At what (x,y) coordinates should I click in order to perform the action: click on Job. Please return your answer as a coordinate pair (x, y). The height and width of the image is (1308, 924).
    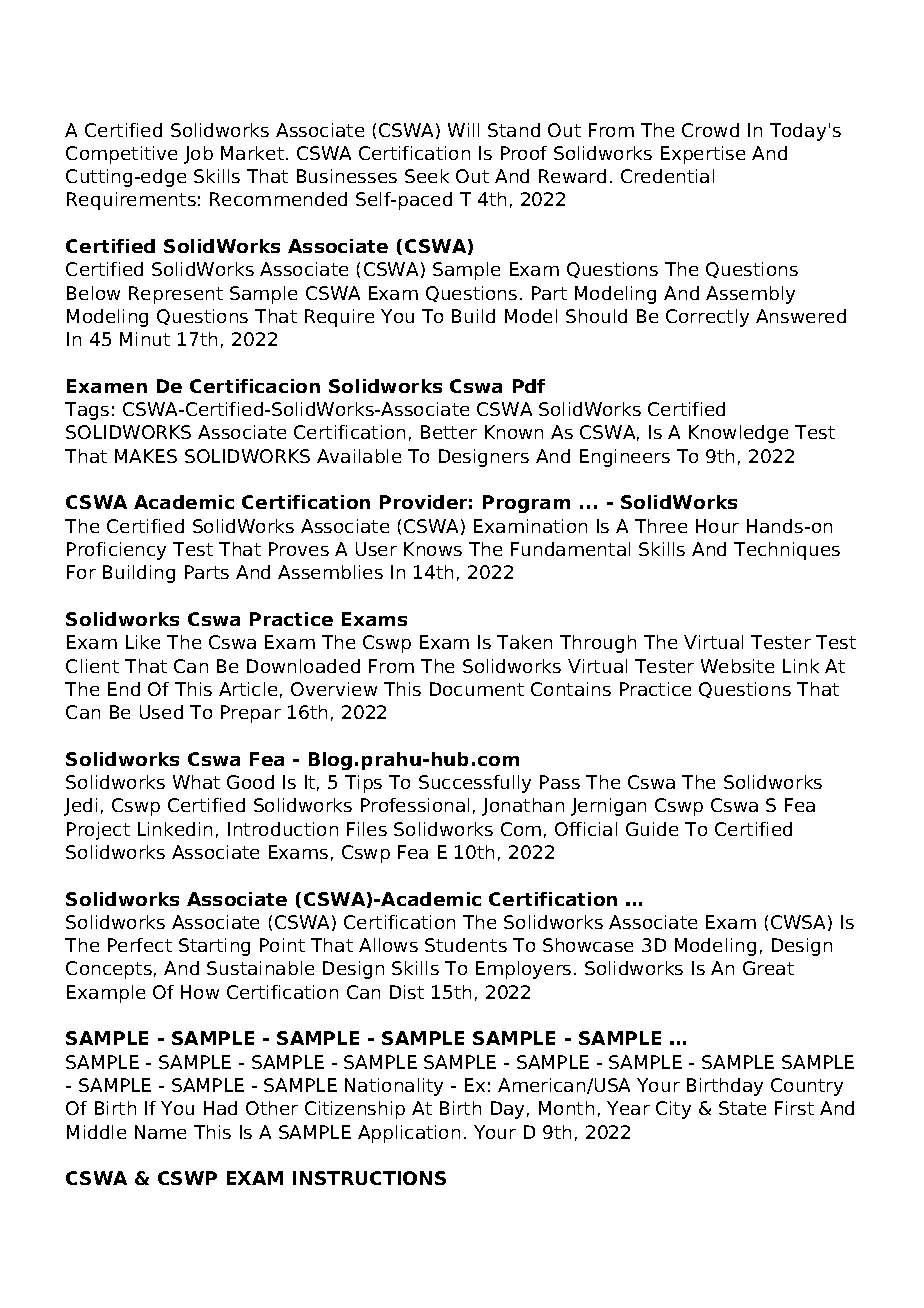
    Looking at the image, I should click on (198, 155).
